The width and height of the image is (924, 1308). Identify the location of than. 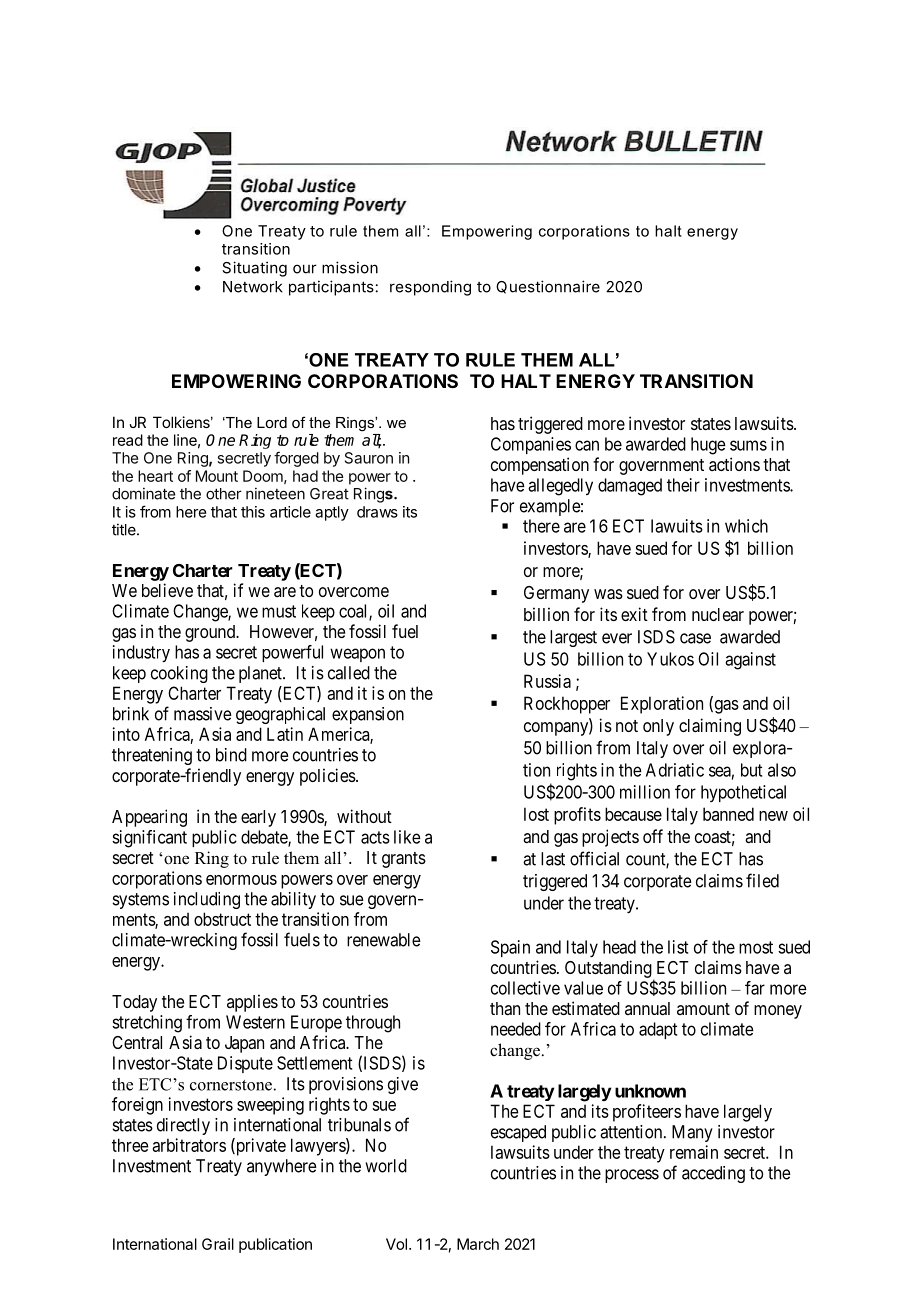
(505, 1008).
